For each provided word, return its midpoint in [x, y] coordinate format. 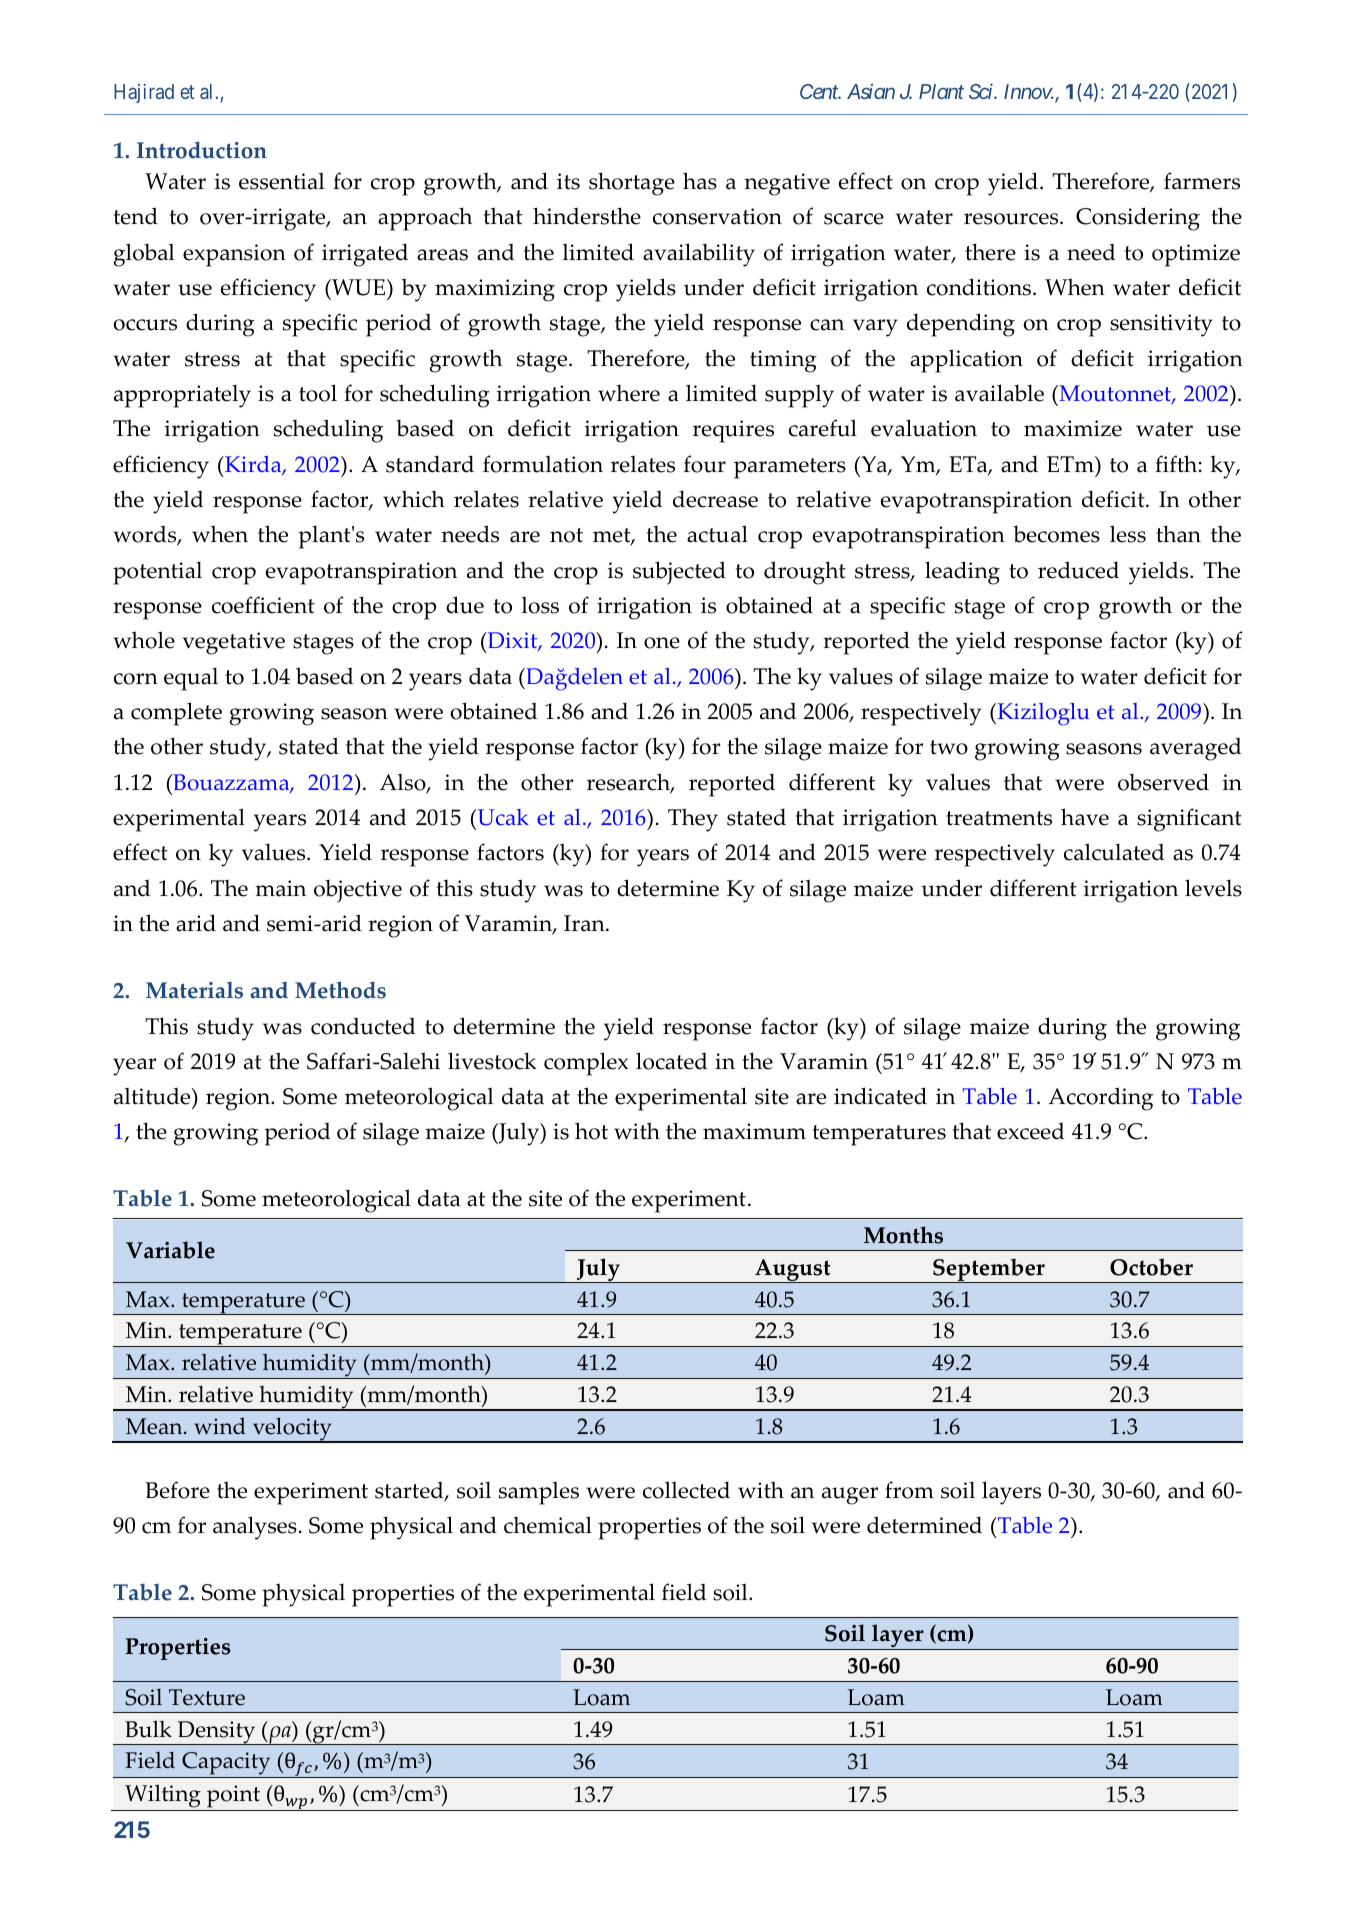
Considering [1138, 219]
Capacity [226, 1765]
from [909, 1490]
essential [281, 181]
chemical [548, 1525]
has [700, 181]
